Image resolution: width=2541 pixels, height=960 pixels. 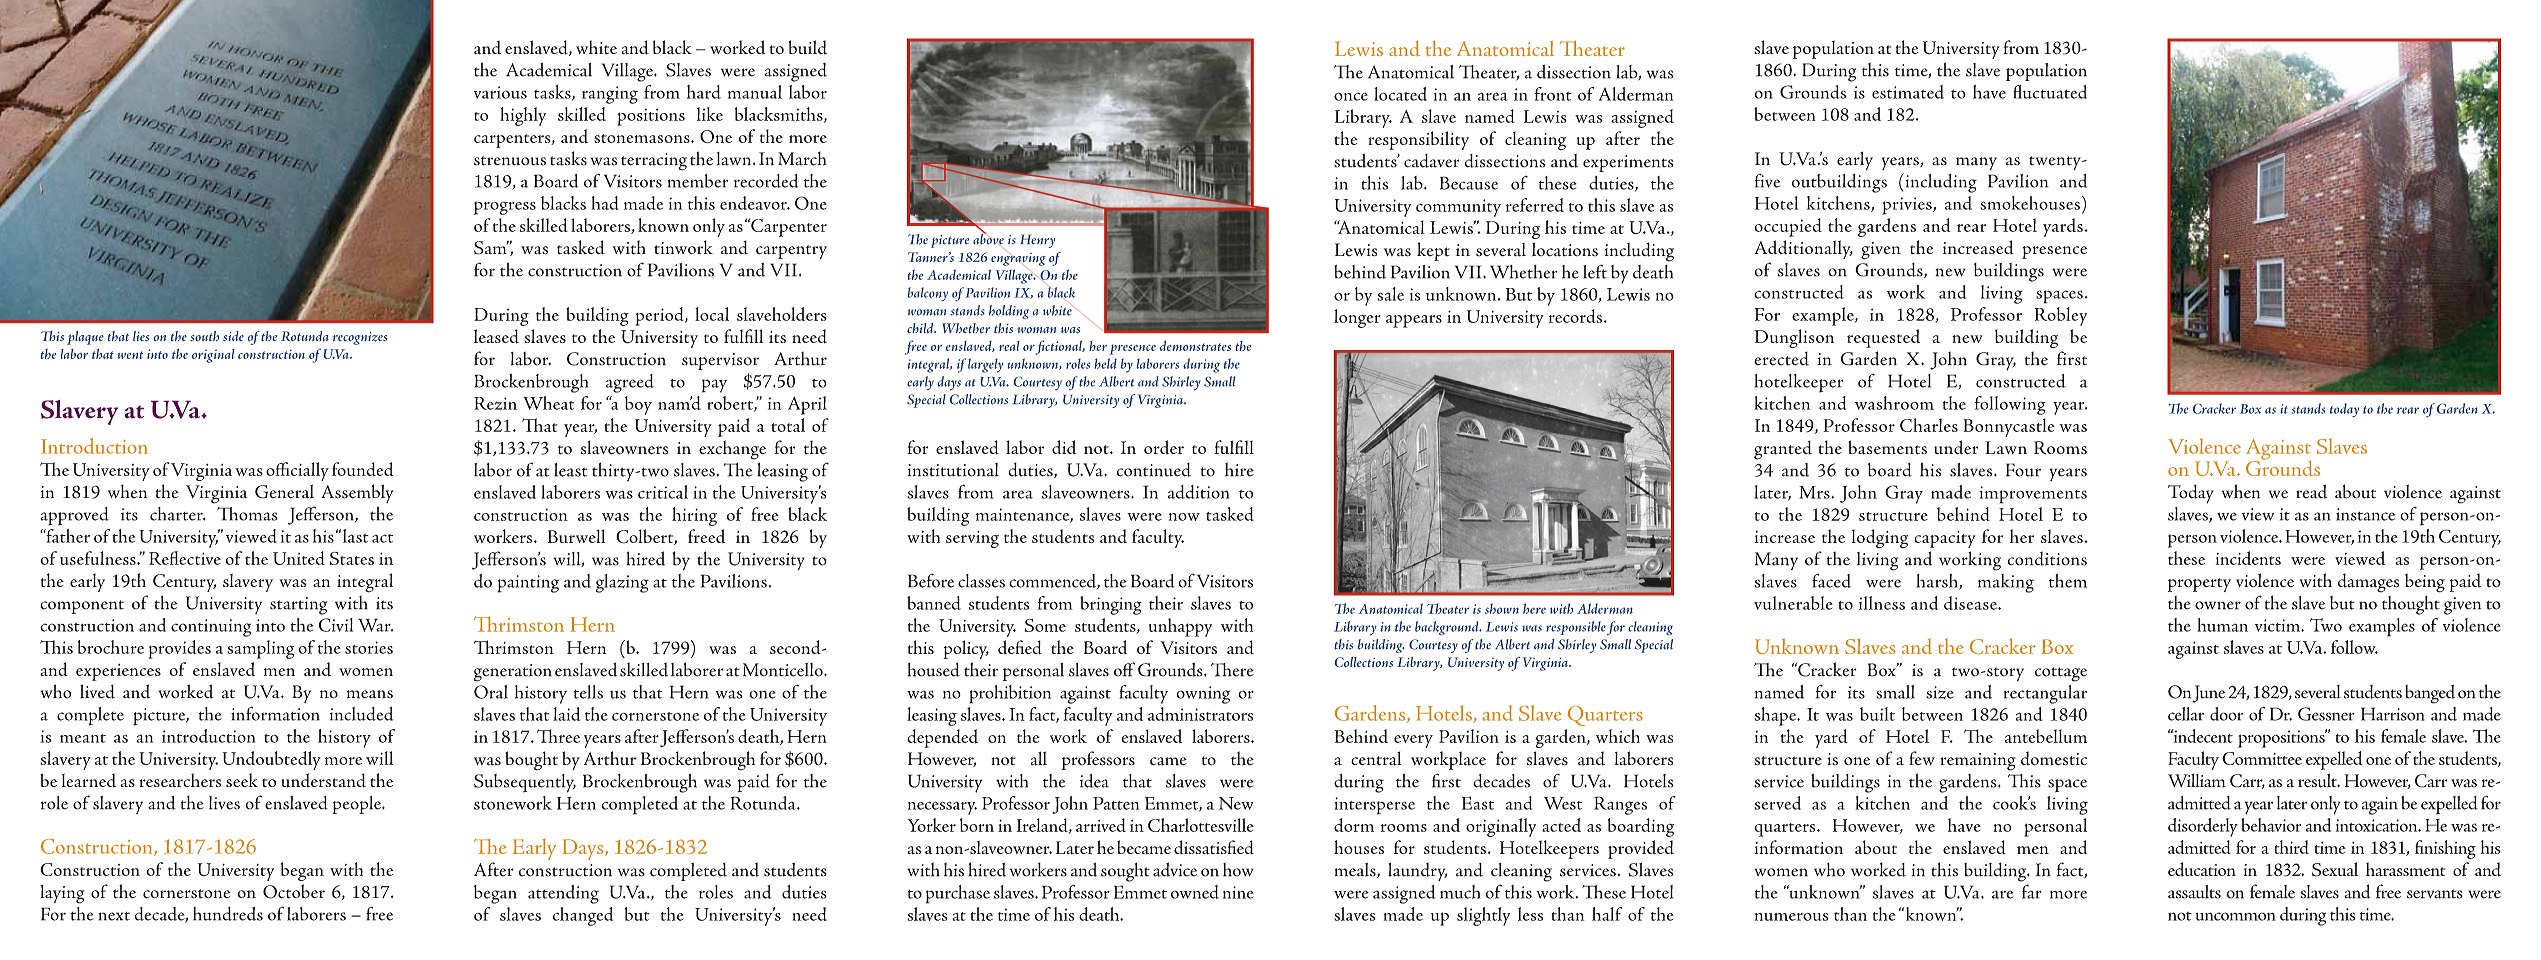 I want to click on nine, so click(x=1238, y=892).
